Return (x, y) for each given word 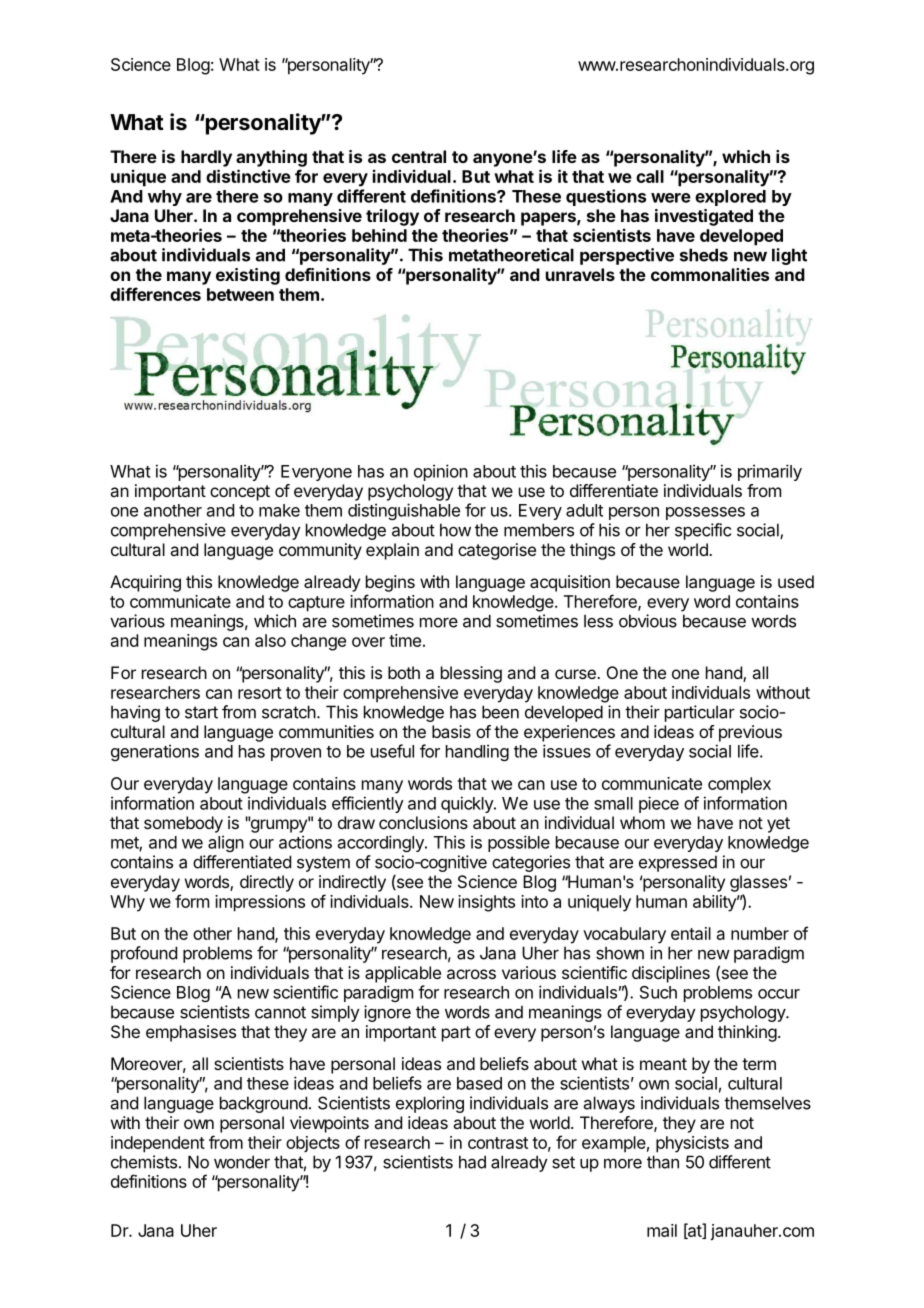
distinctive (248, 176)
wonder (242, 1162)
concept (240, 493)
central (419, 156)
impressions (260, 903)
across (471, 974)
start (201, 712)
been (500, 712)
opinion (441, 472)
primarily (770, 472)
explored (730, 198)
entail (691, 933)
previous (750, 733)
